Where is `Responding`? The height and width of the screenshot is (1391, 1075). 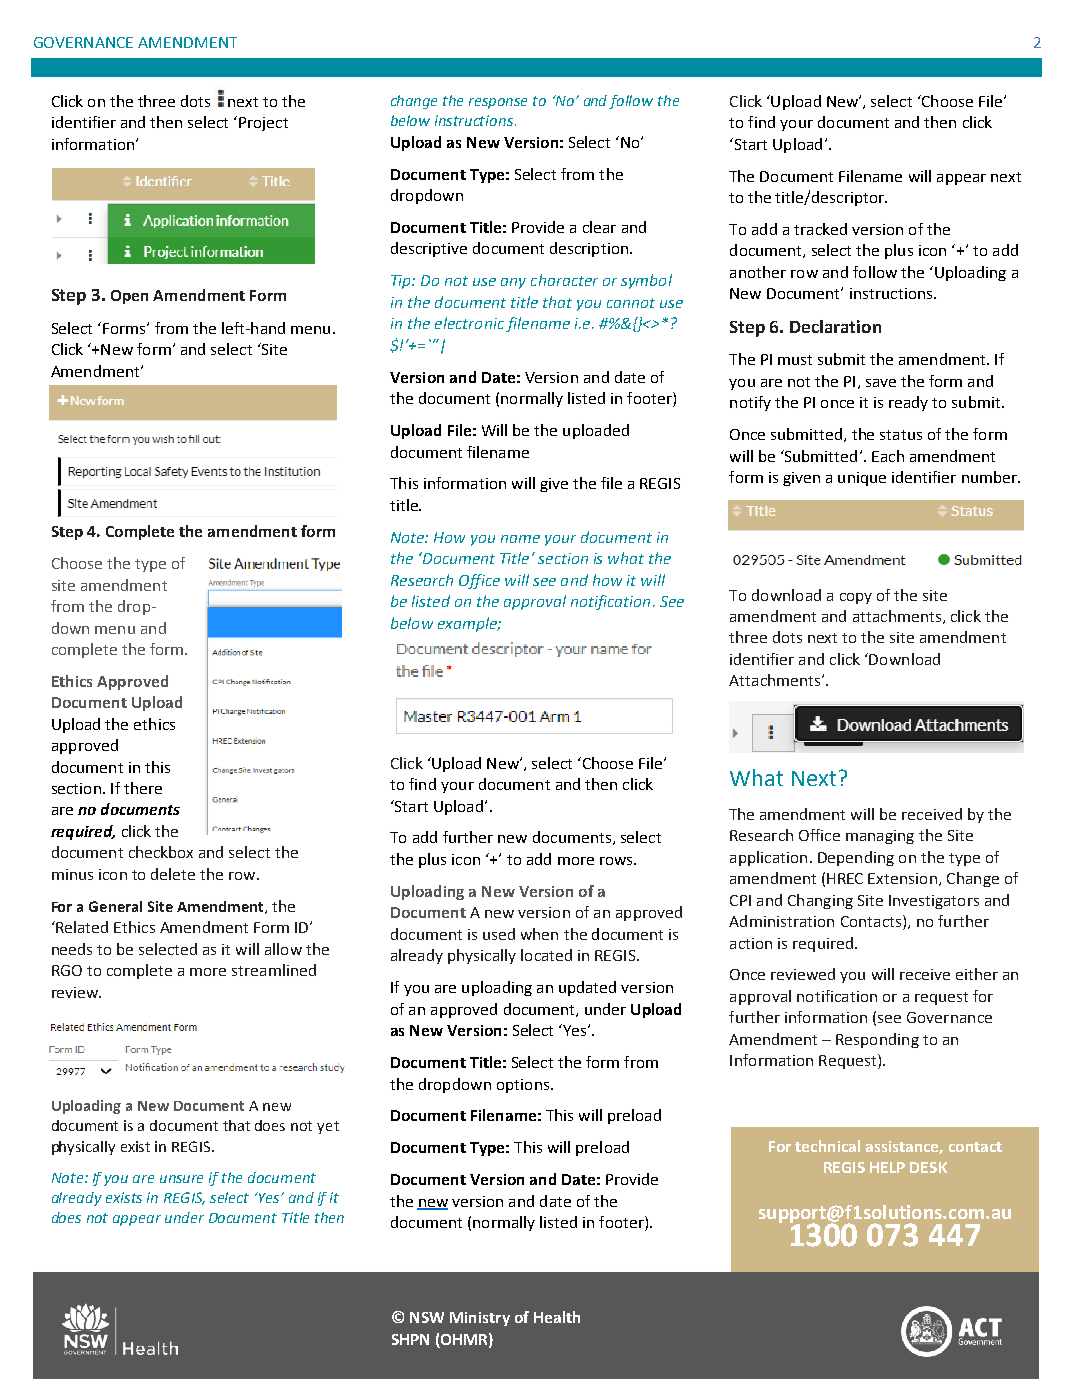 Responding is located at coordinates (877, 1040).
